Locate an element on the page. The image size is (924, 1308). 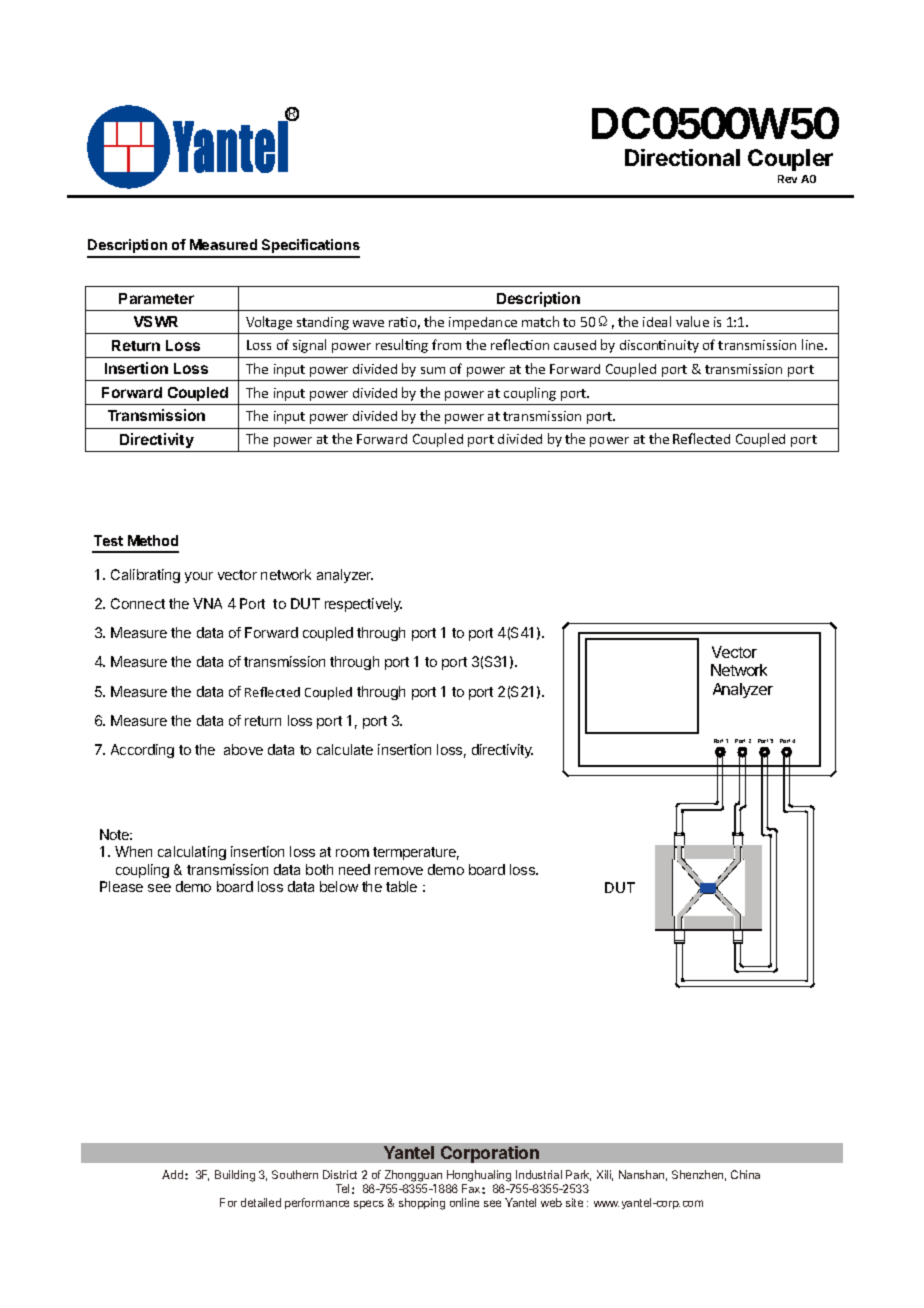
VNA is located at coordinates (207, 603).
